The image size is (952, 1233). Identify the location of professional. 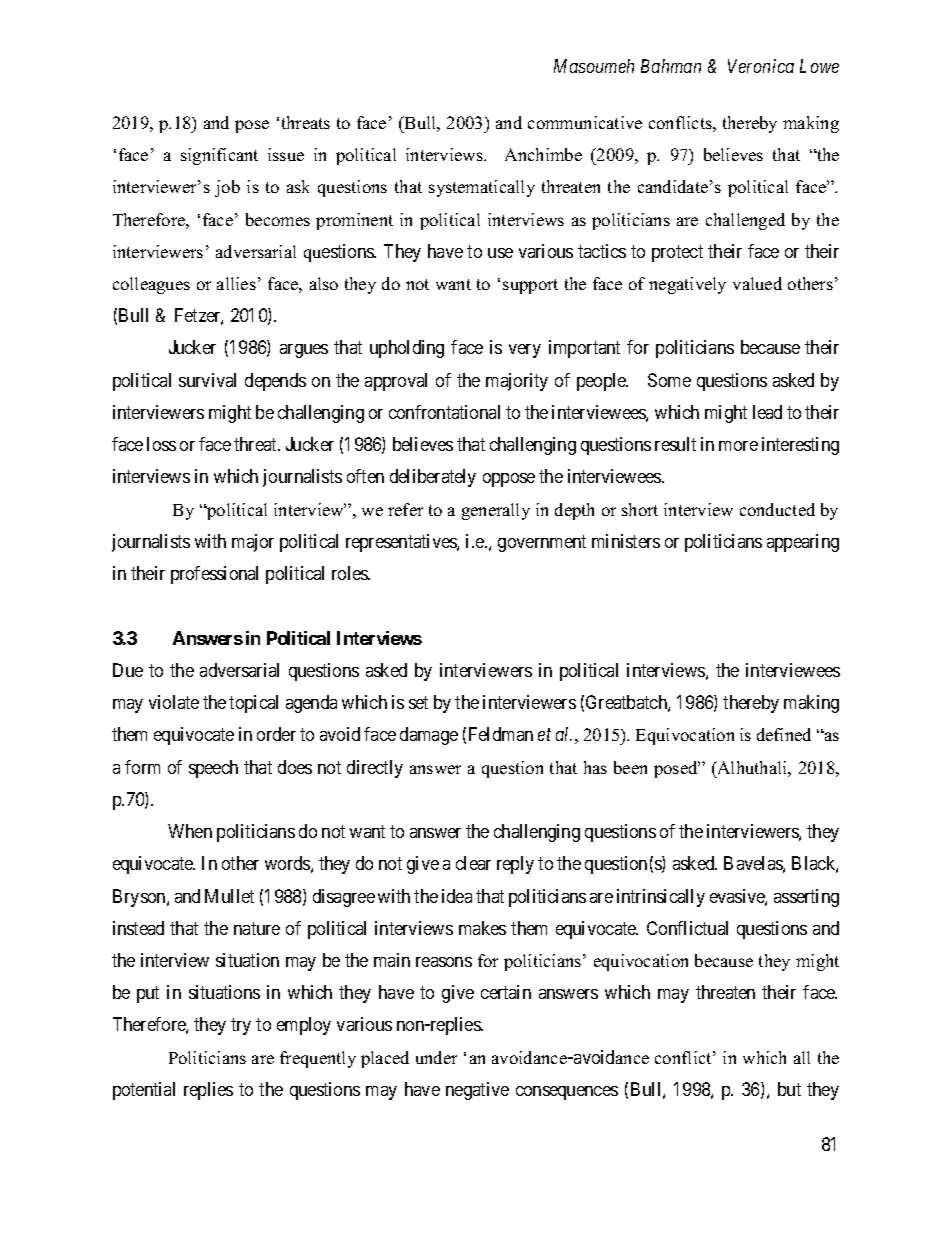
(214, 575).
